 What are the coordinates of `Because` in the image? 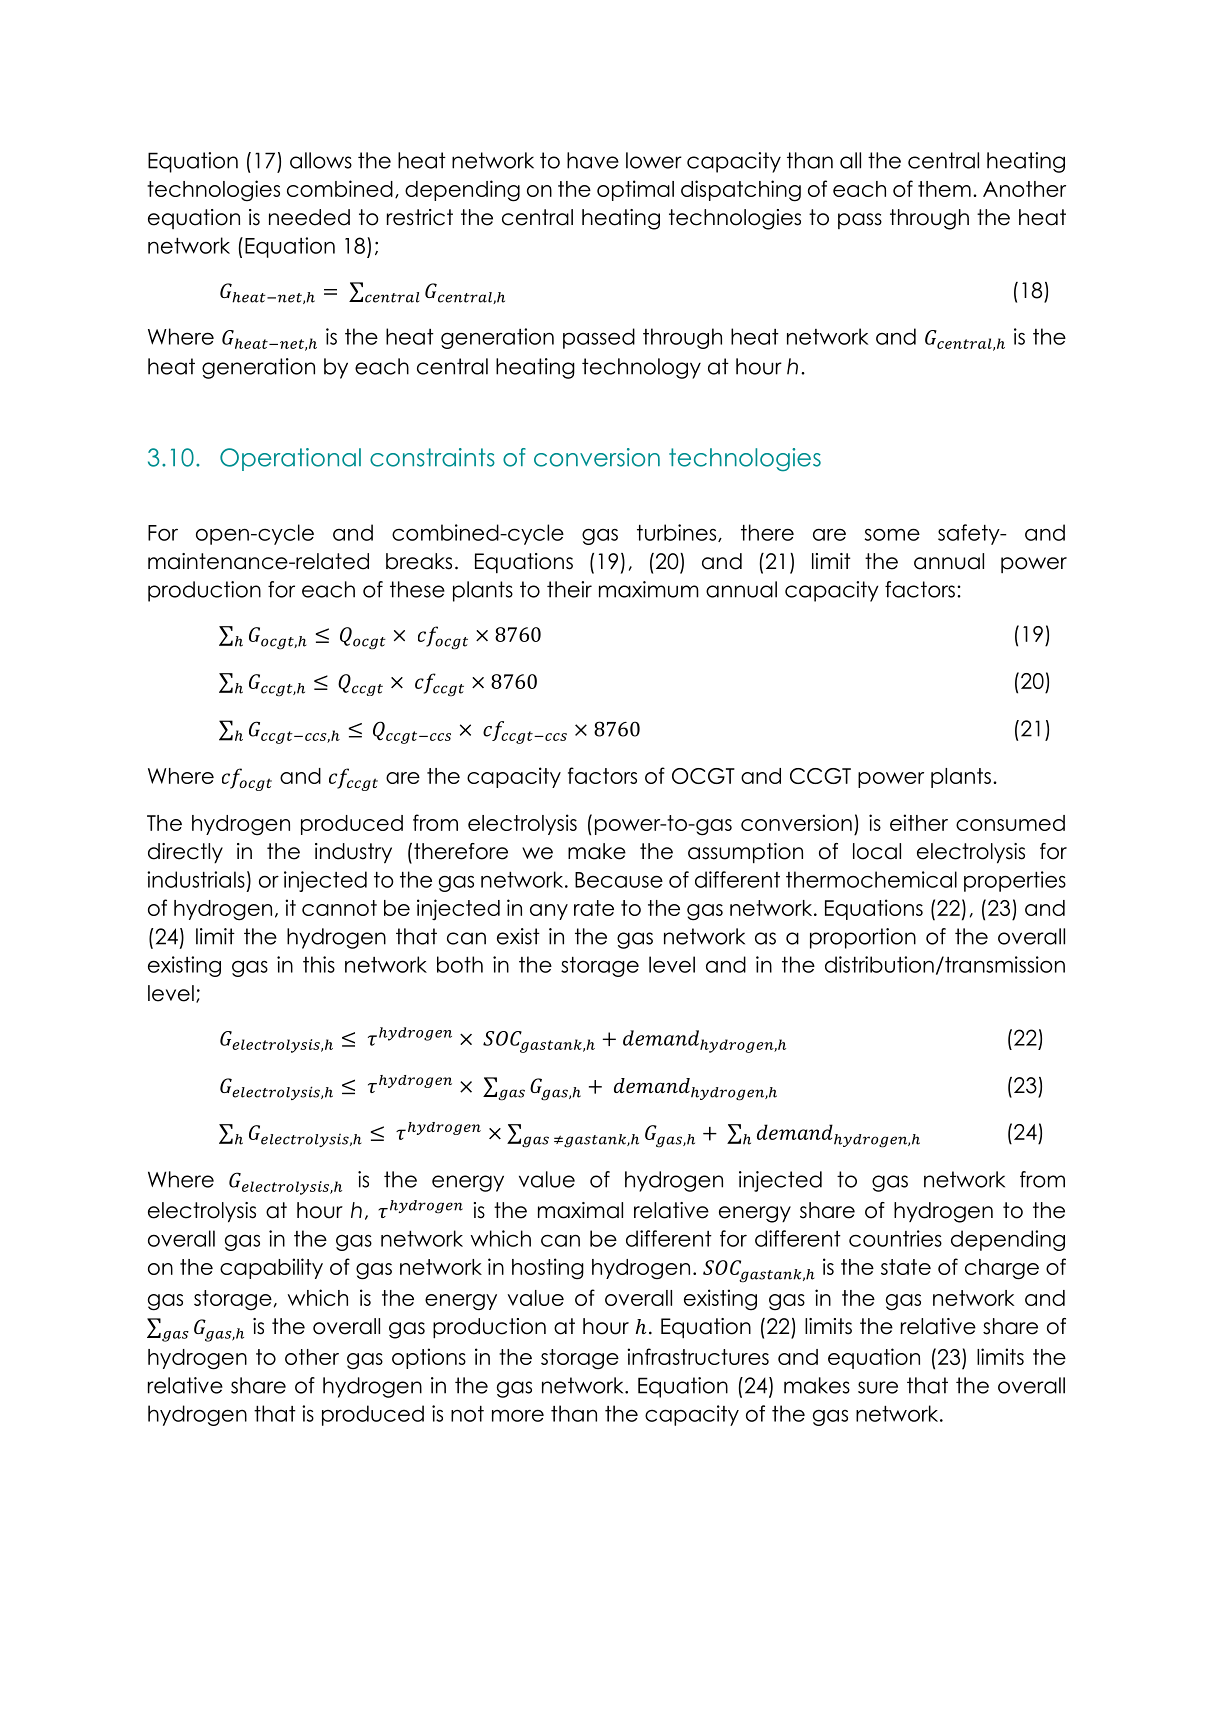 It's located at (619, 880).
